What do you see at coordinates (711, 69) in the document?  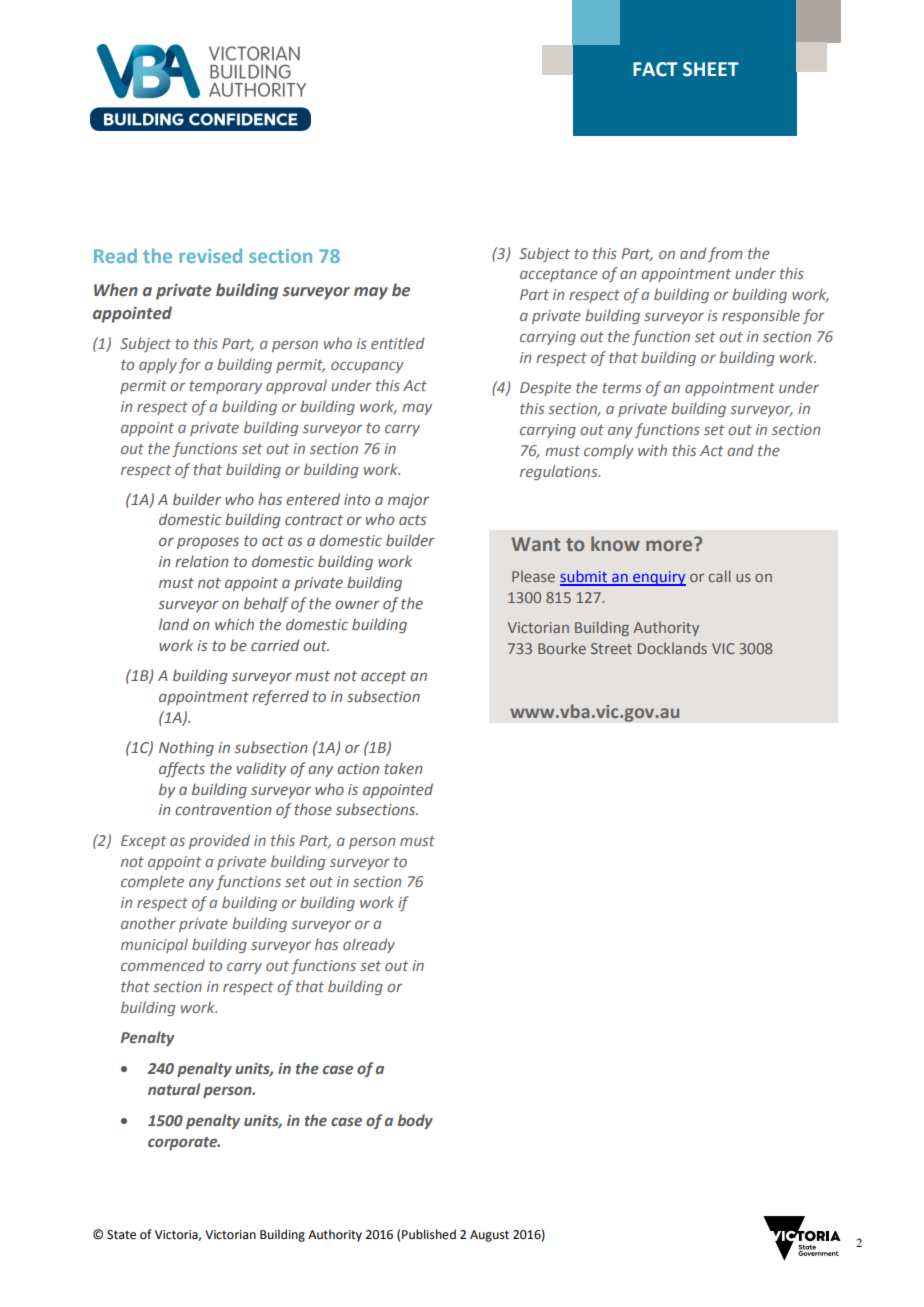 I see `SHEET` at bounding box center [711, 69].
